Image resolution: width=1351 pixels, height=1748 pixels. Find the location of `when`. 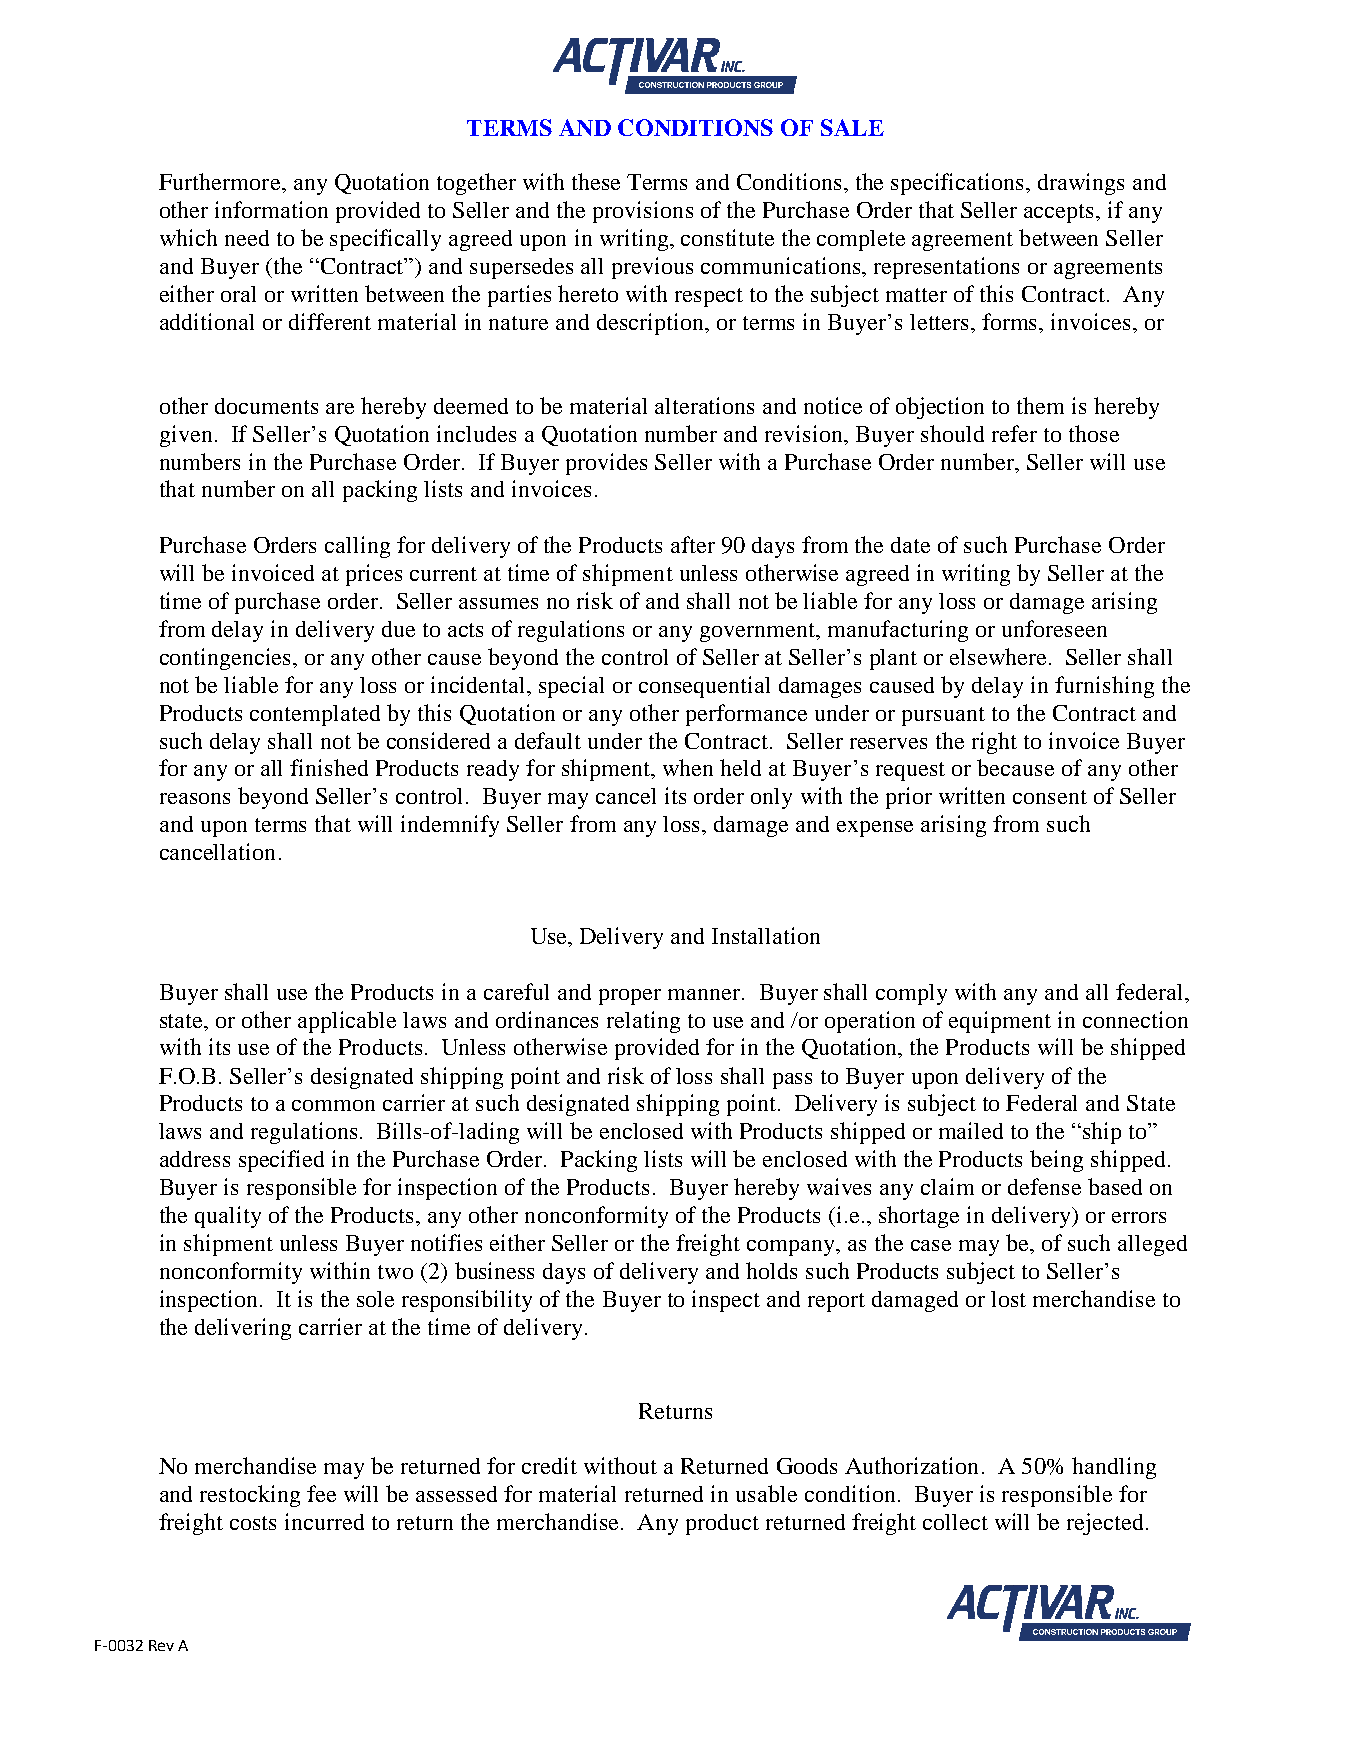

when is located at coordinates (688, 767).
